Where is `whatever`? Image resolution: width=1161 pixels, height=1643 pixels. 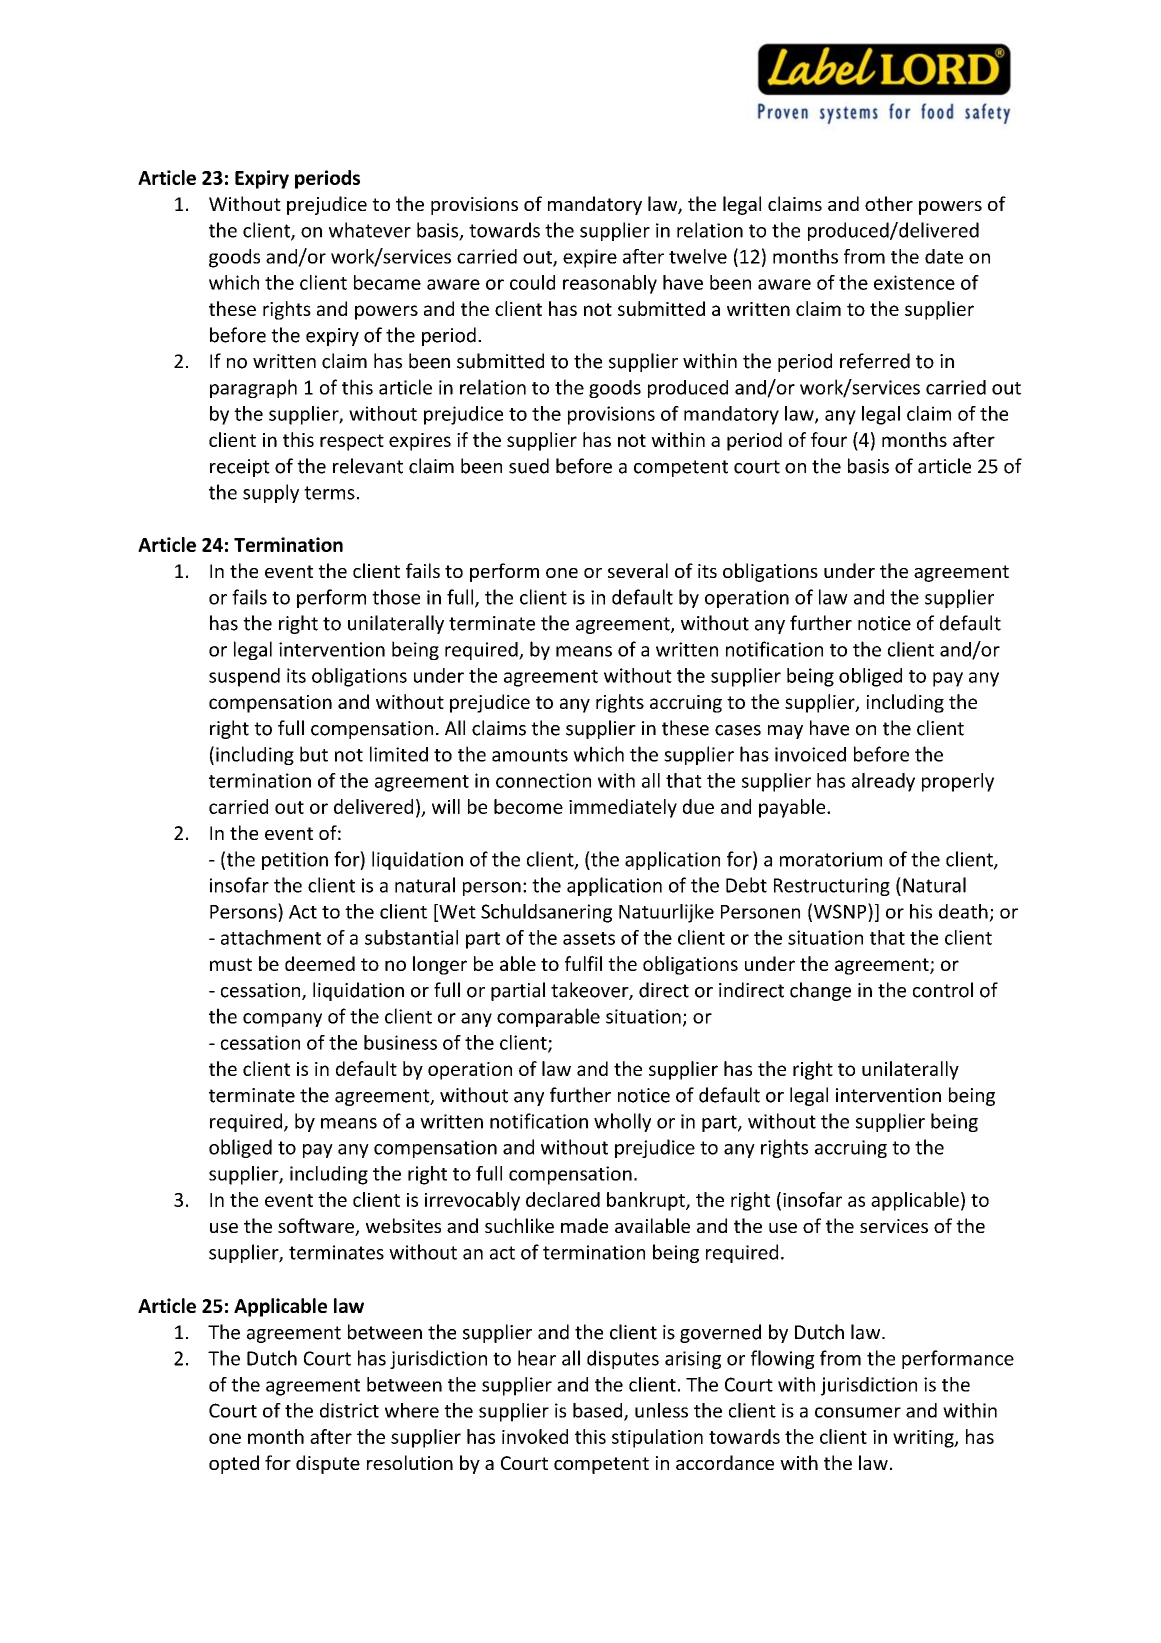 whatever is located at coordinates (370, 230).
